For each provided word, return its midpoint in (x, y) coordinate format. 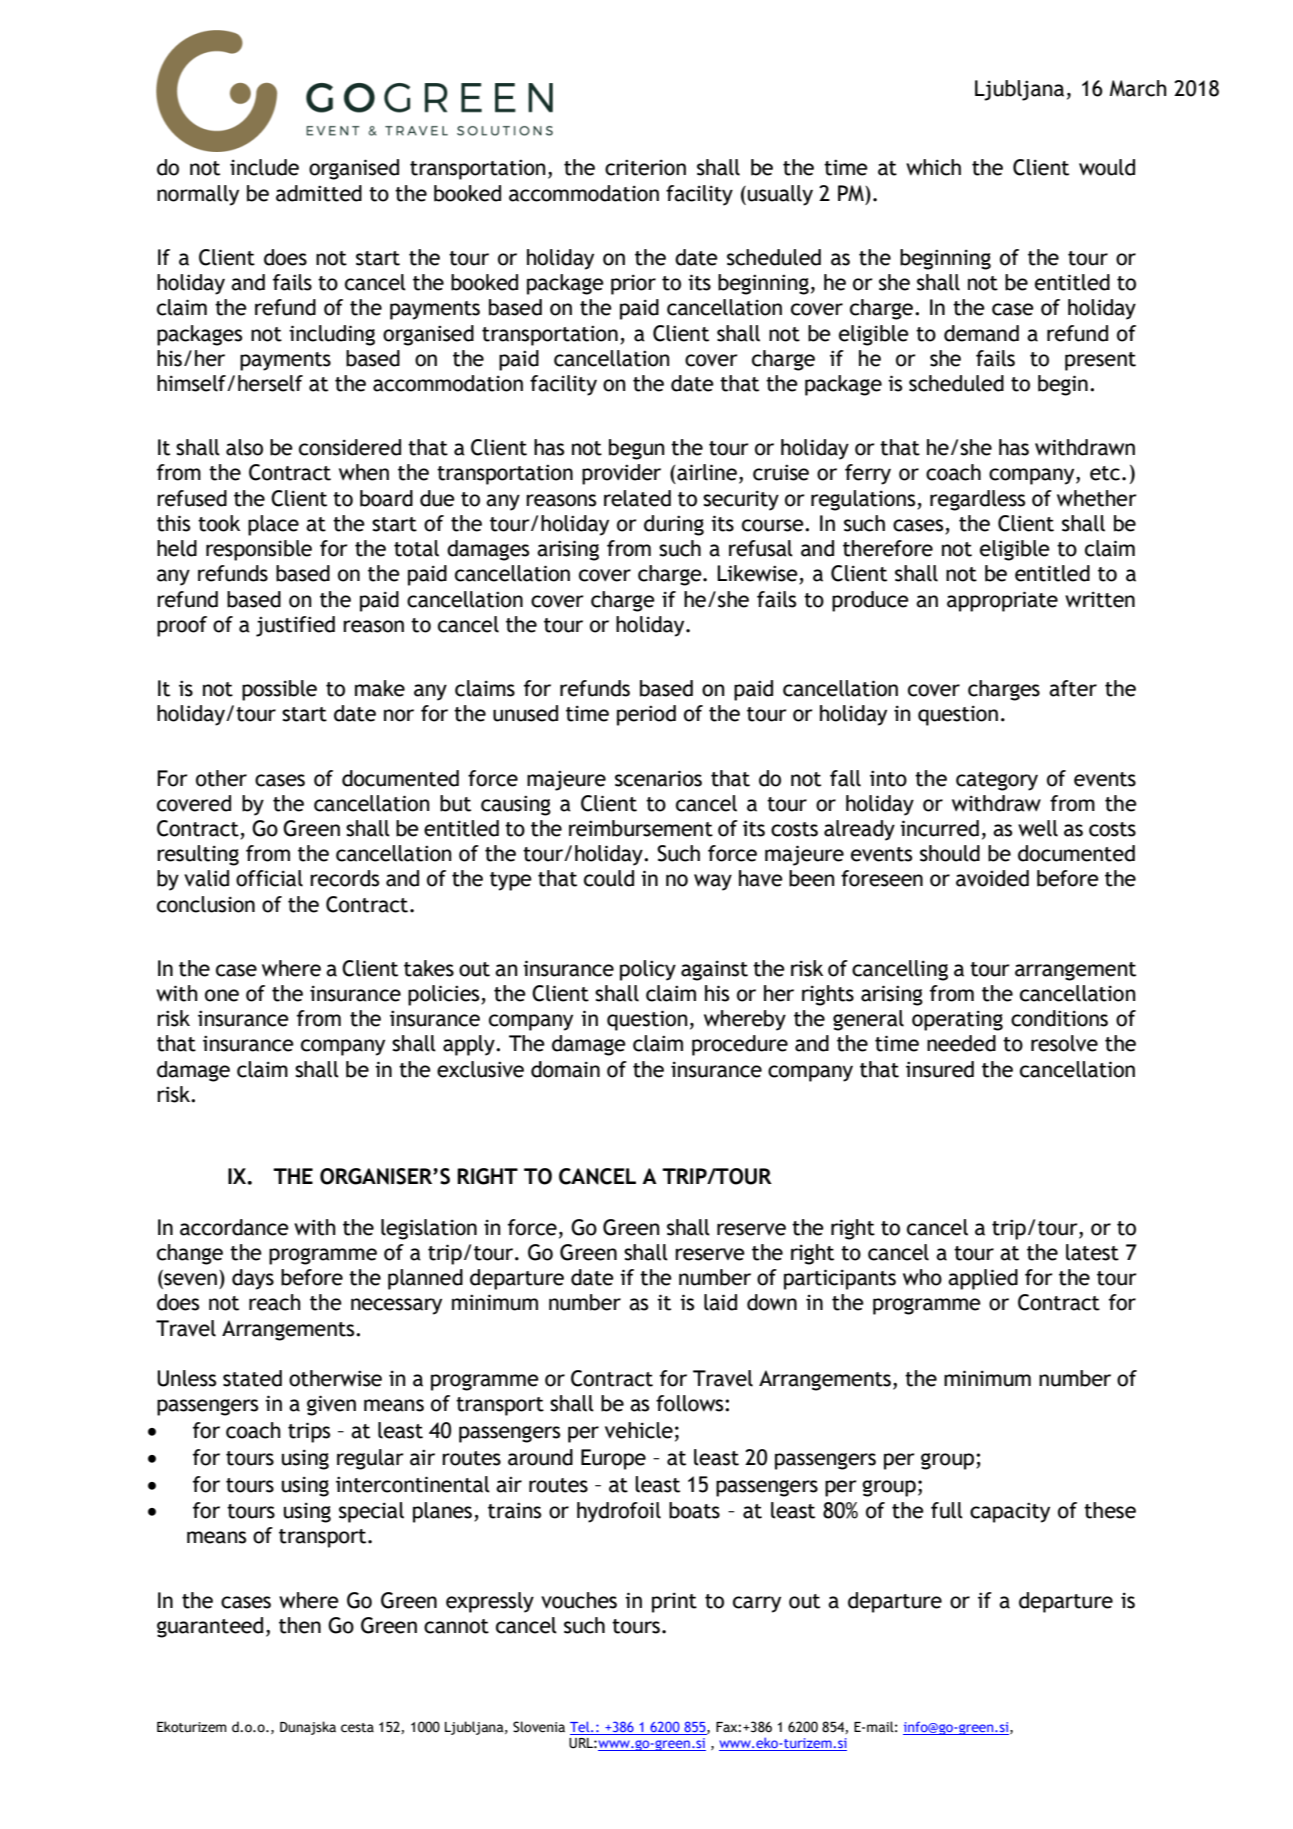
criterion (645, 167)
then (300, 1625)
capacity (1010, 1512)
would (1107, 167)
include (264, 167)
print (674, 1602)
